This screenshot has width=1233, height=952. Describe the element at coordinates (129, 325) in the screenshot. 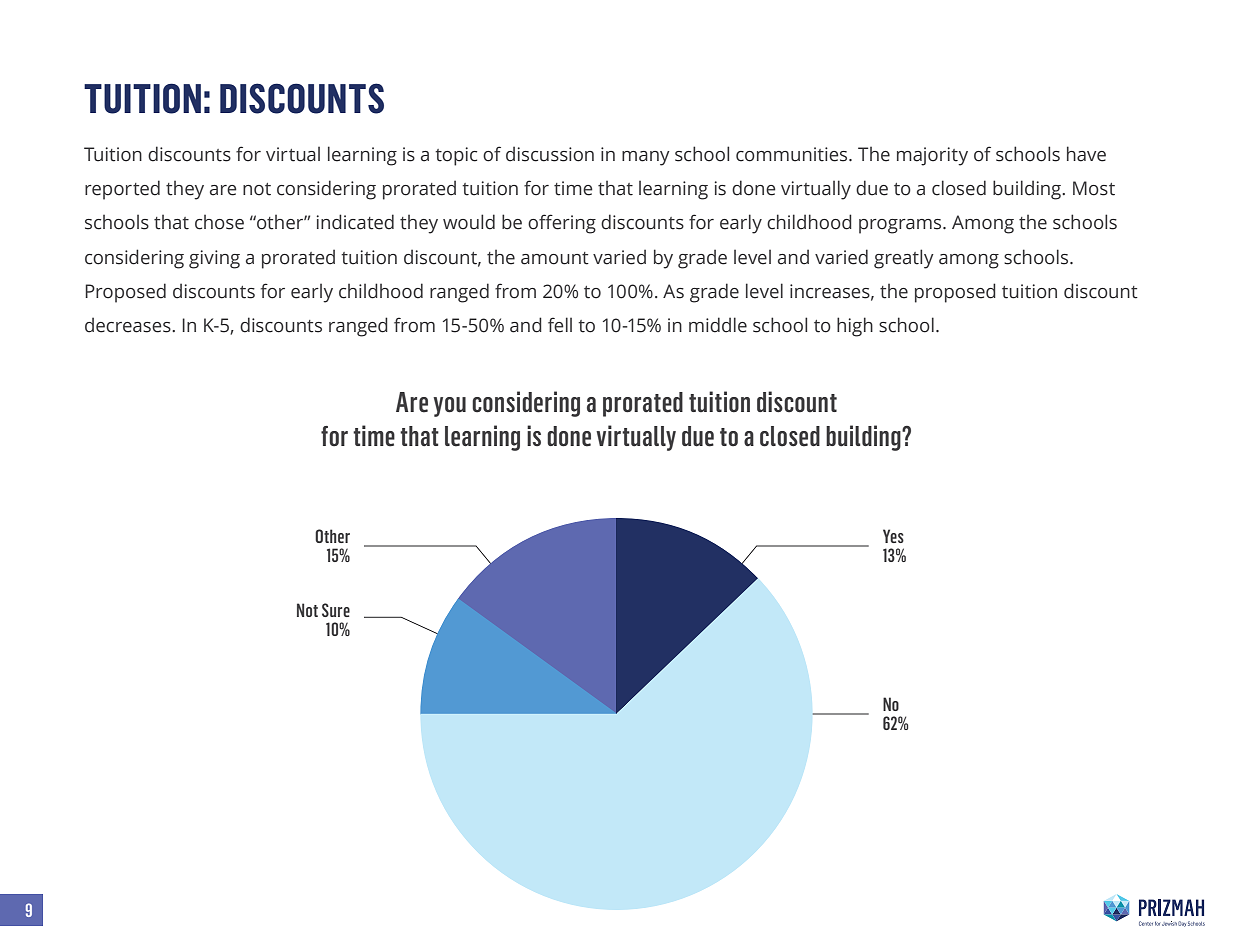

I see `decreases` at that location.
